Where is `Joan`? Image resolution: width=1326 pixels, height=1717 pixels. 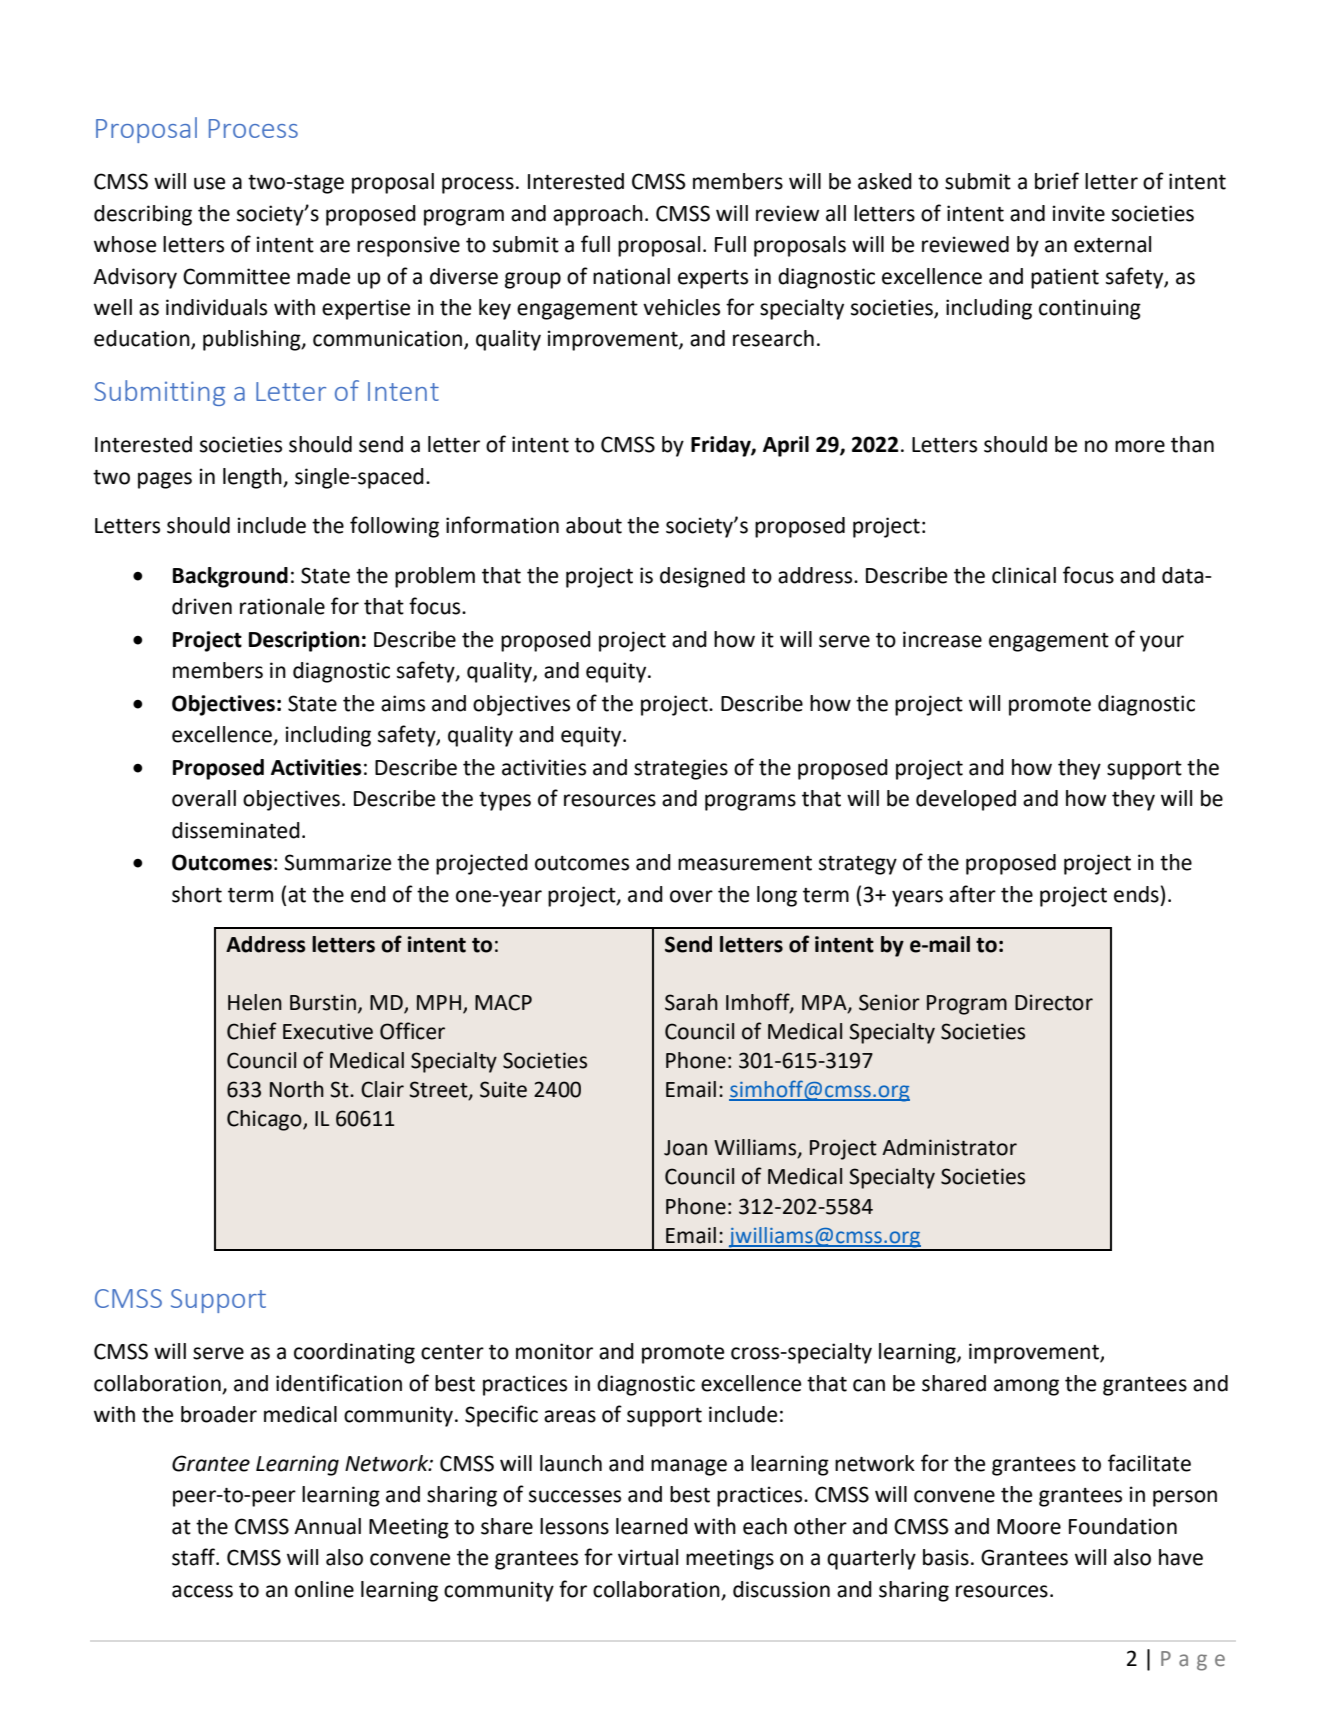
Joan is located at coordinates (685, 1148).
